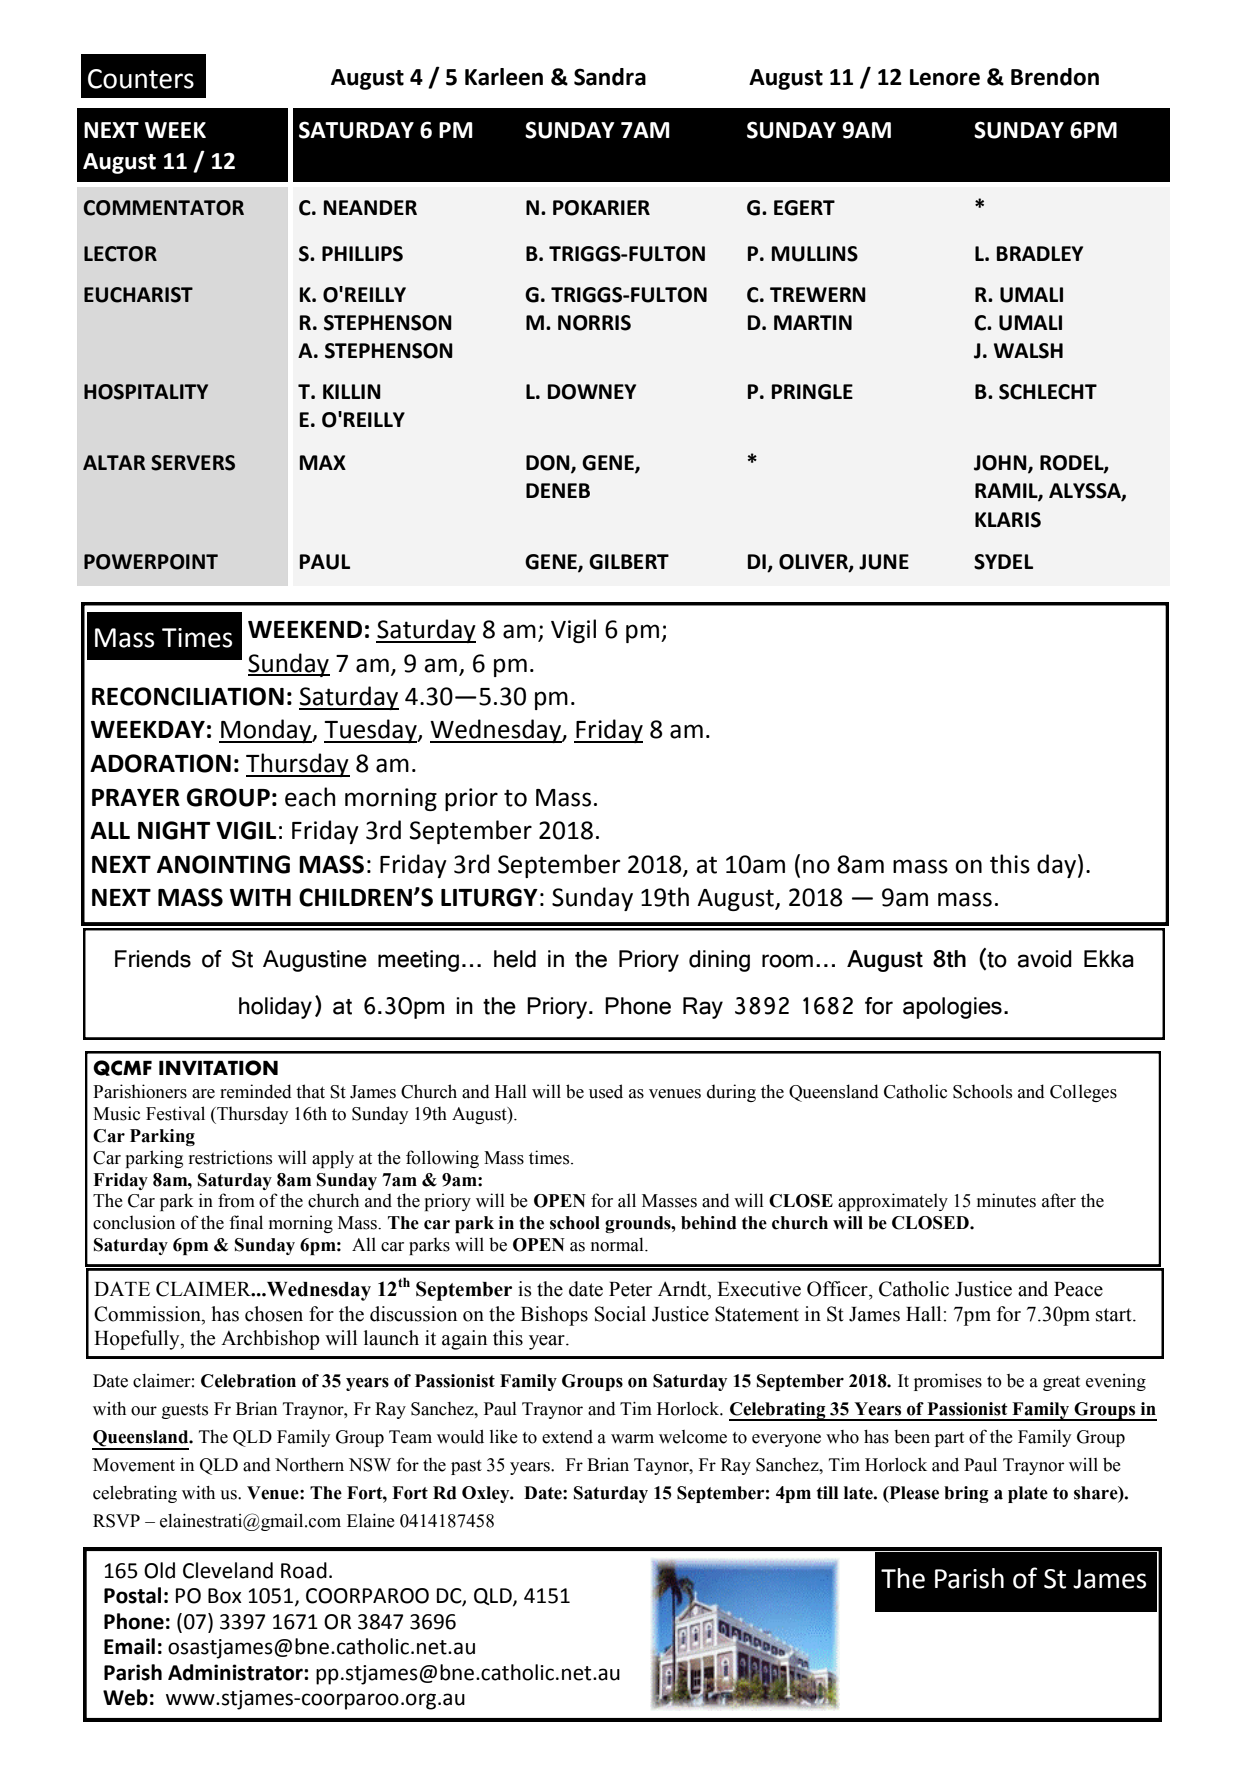  I want to click on JOHN, so click(1001, 464).
